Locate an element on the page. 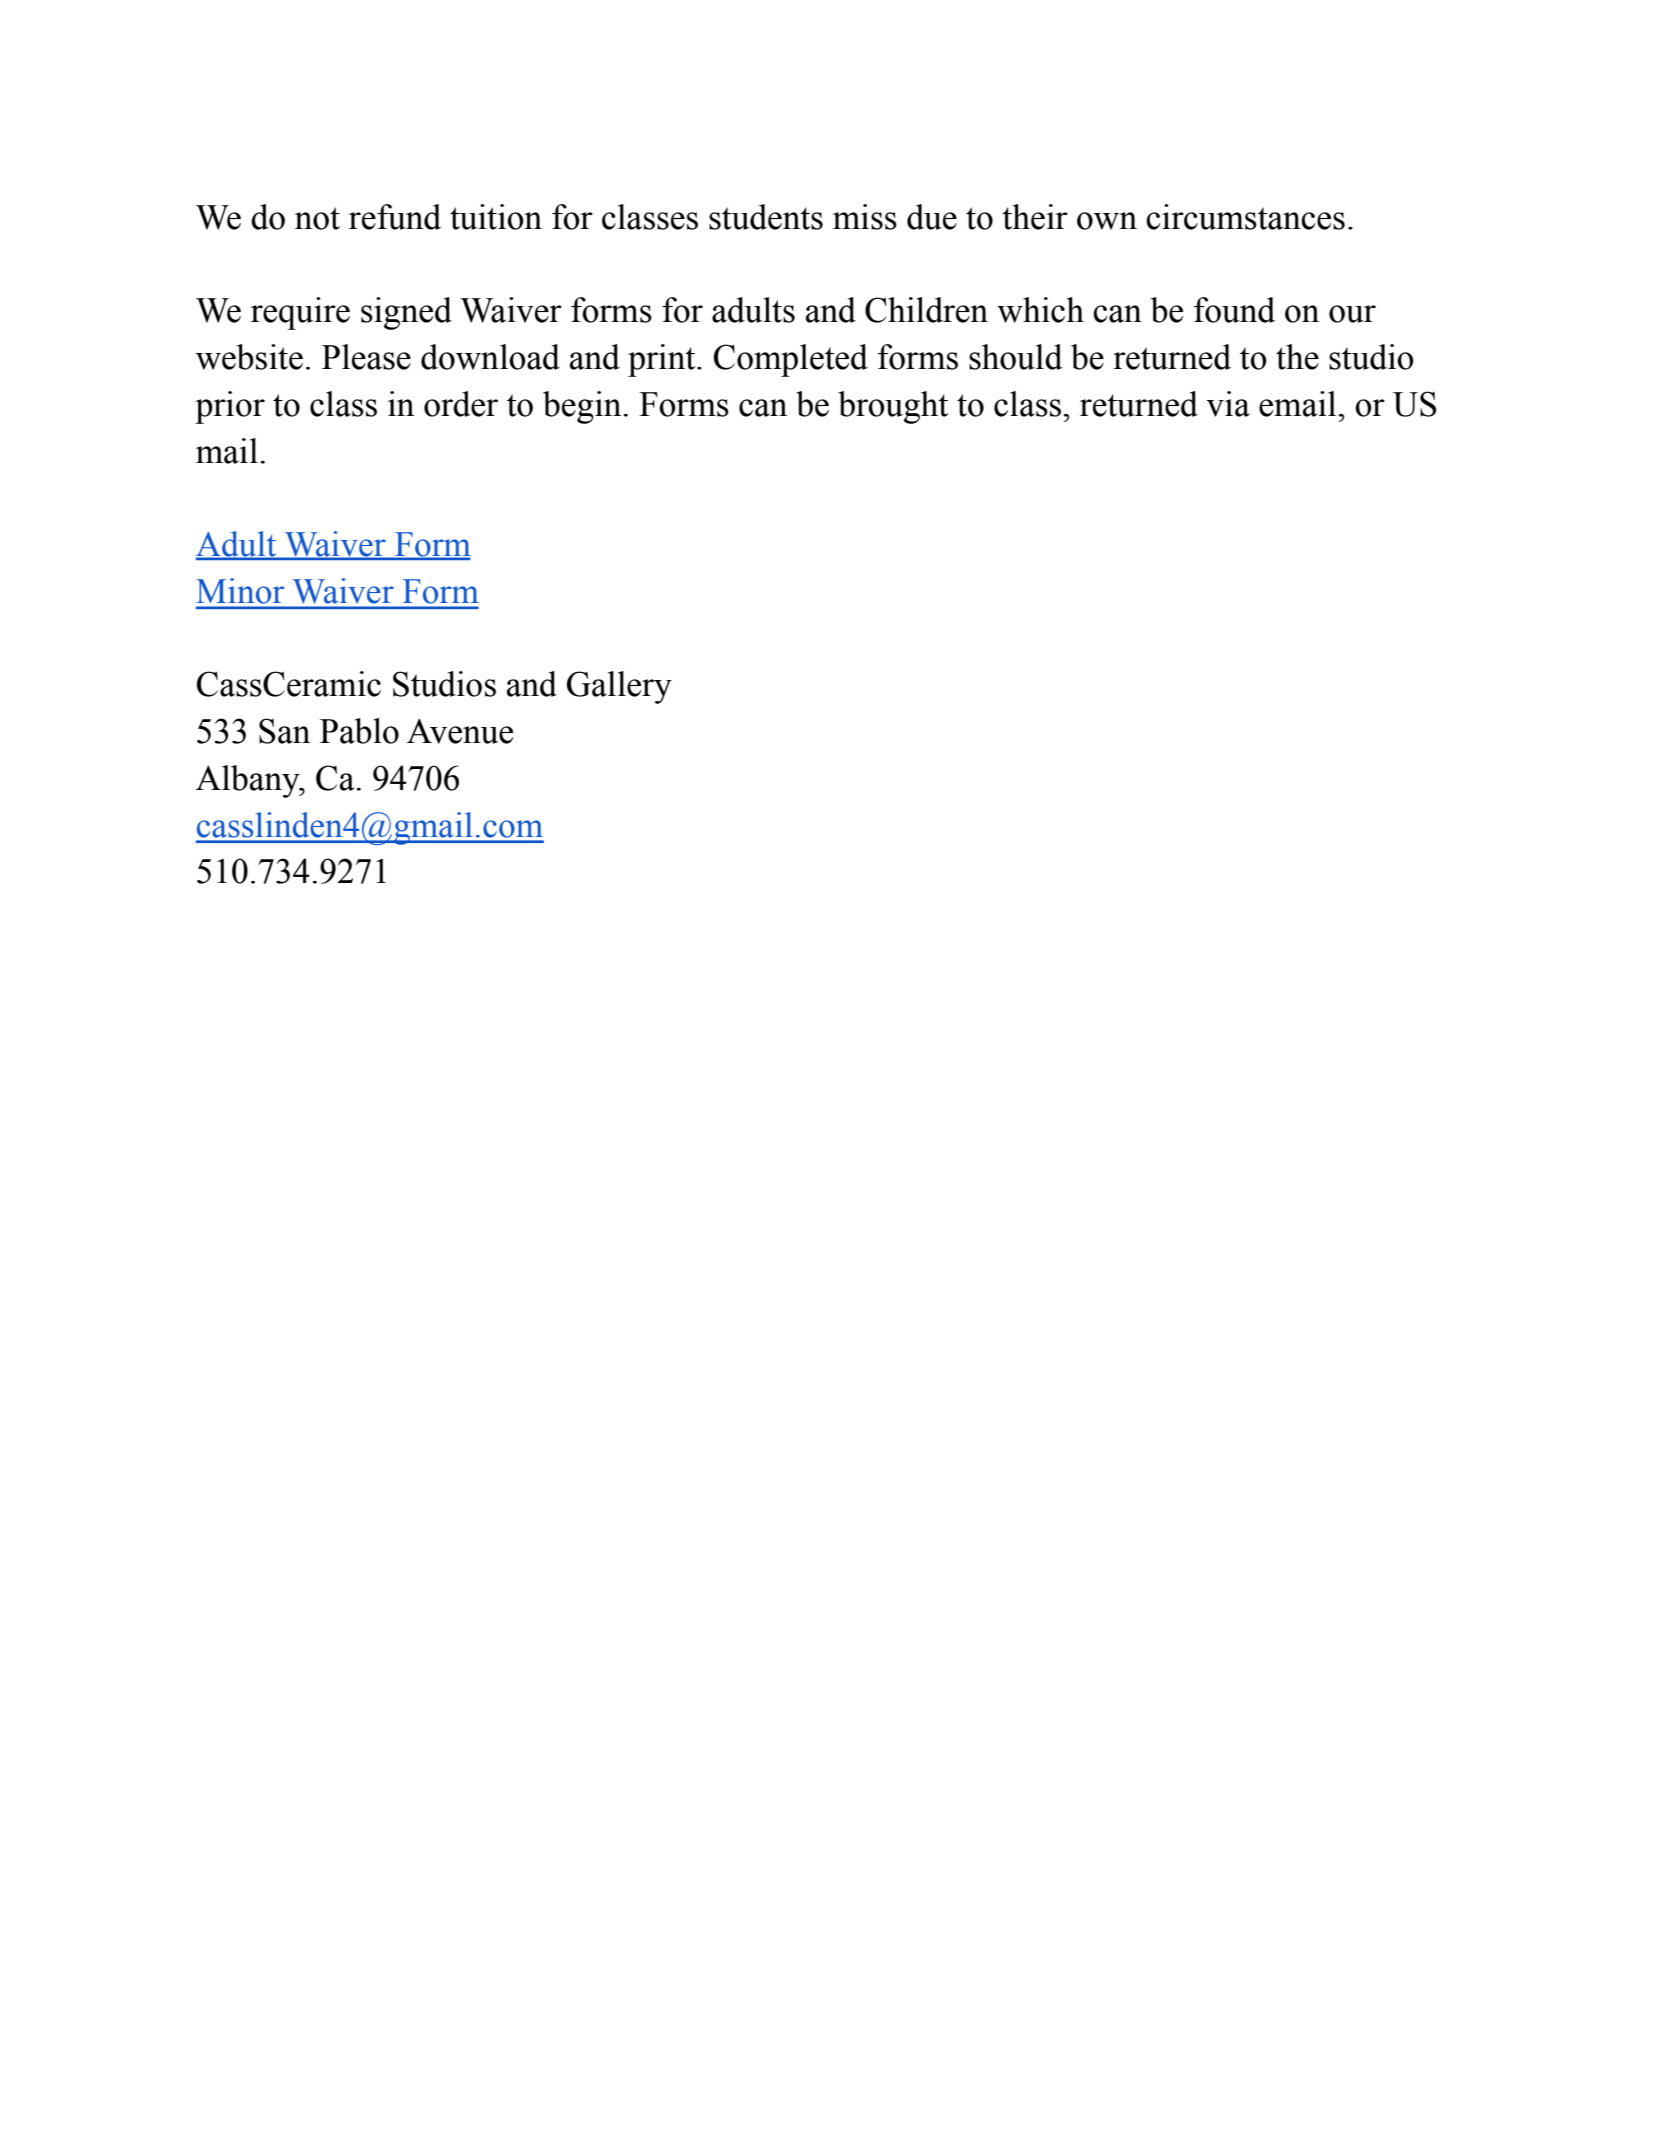 This page has width=1664, height=2154. prior is located at coordinates (230, 407).
